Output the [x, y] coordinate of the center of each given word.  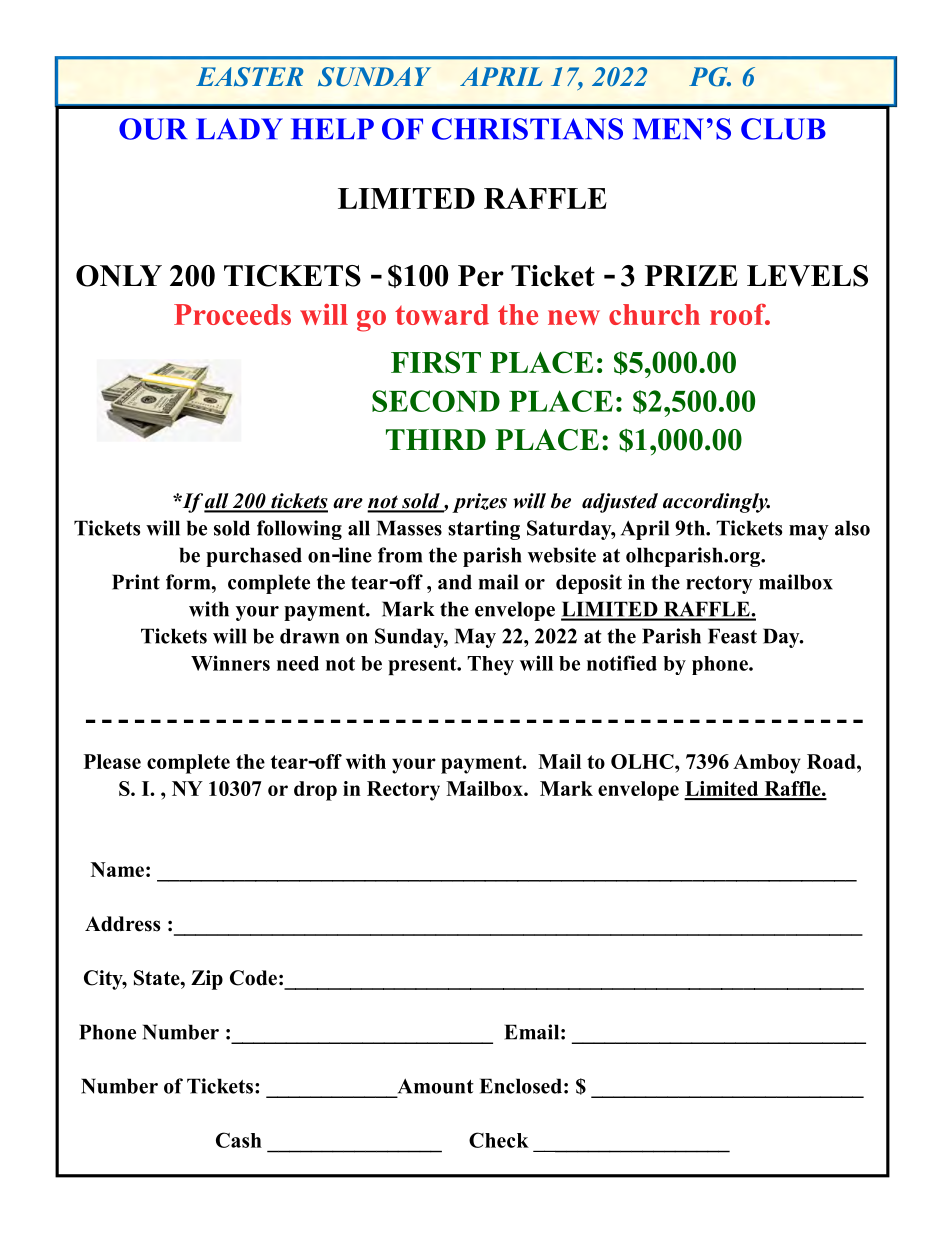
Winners [230, 663]
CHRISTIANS [527, 129]
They [490, 665]
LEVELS [807, 276]
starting [484, 530]
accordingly [716, 503]
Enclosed [521, 1086]
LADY [239, 128]
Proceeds [232, 314]
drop [315, 791]
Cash [239, 1140]
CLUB [783, 129]
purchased [254, 557]
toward [442, 314]
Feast [732, 636]
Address [122, 924]
